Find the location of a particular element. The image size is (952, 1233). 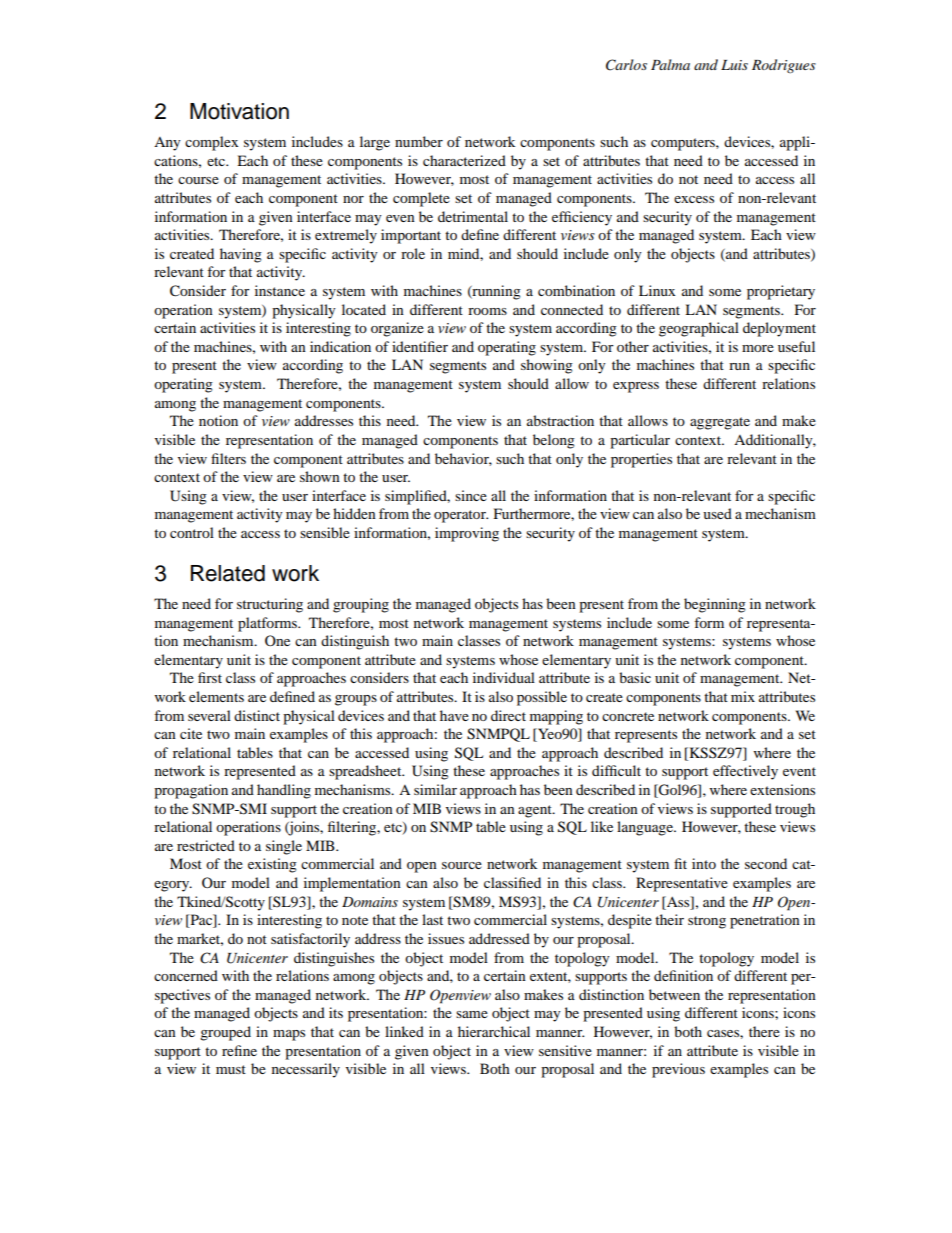

geographical is located at coordinates (699, 329).
